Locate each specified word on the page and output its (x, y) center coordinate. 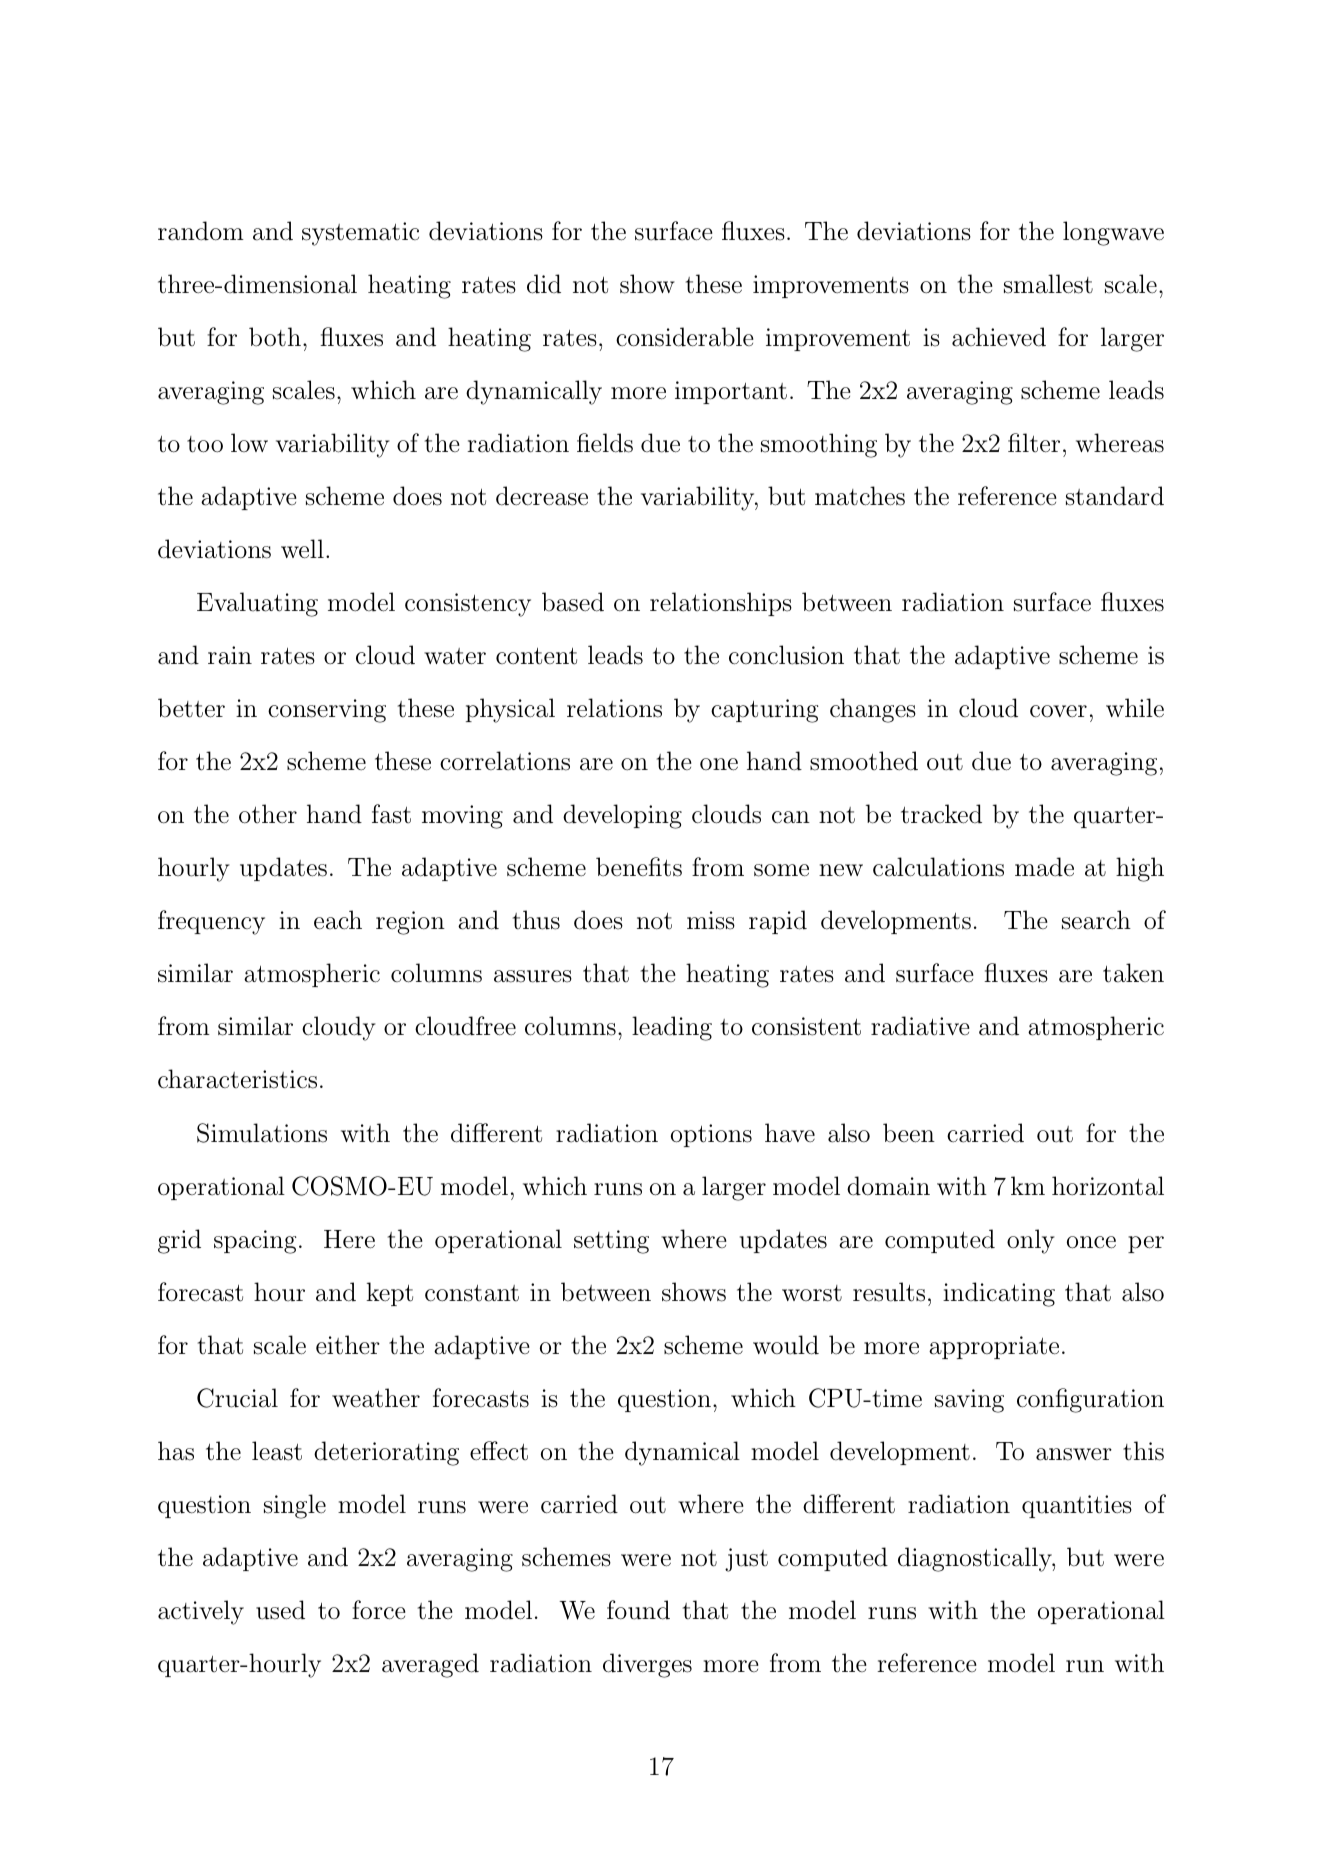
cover (1058, 711)
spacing (255, 1242)
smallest (1048, 284)
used (280, 1610)
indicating (999, 1294)
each (338, 920)
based (573, 602)
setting (611, 1242)
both (275, 337)
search (1096, 920)
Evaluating (257, 604)
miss (711, 920)
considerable (685, 337)
